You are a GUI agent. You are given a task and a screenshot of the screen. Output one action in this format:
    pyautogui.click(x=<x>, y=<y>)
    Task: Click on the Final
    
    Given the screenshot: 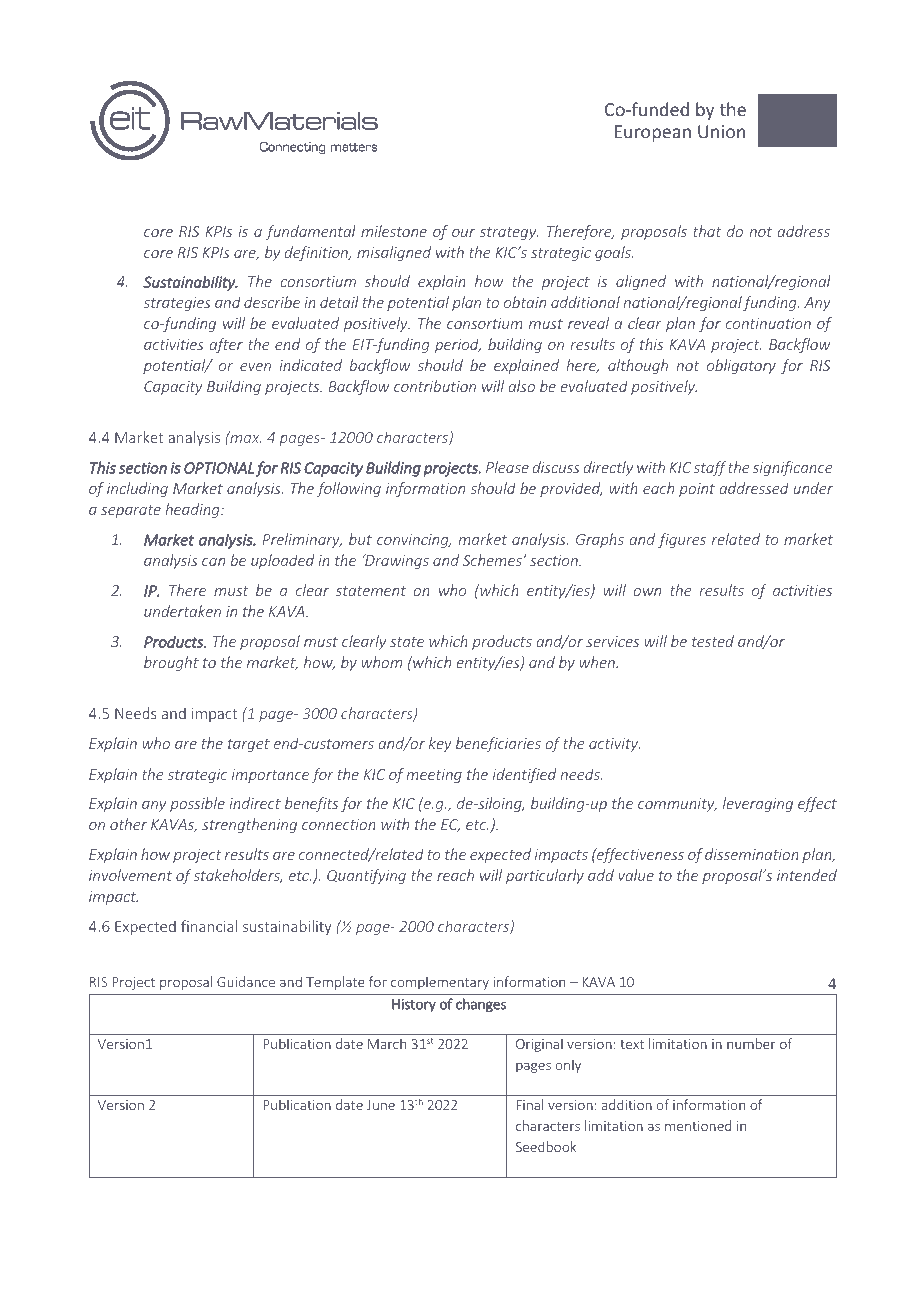 What is the action you would take?
    pyautogui.click(x=529, y=1104)
